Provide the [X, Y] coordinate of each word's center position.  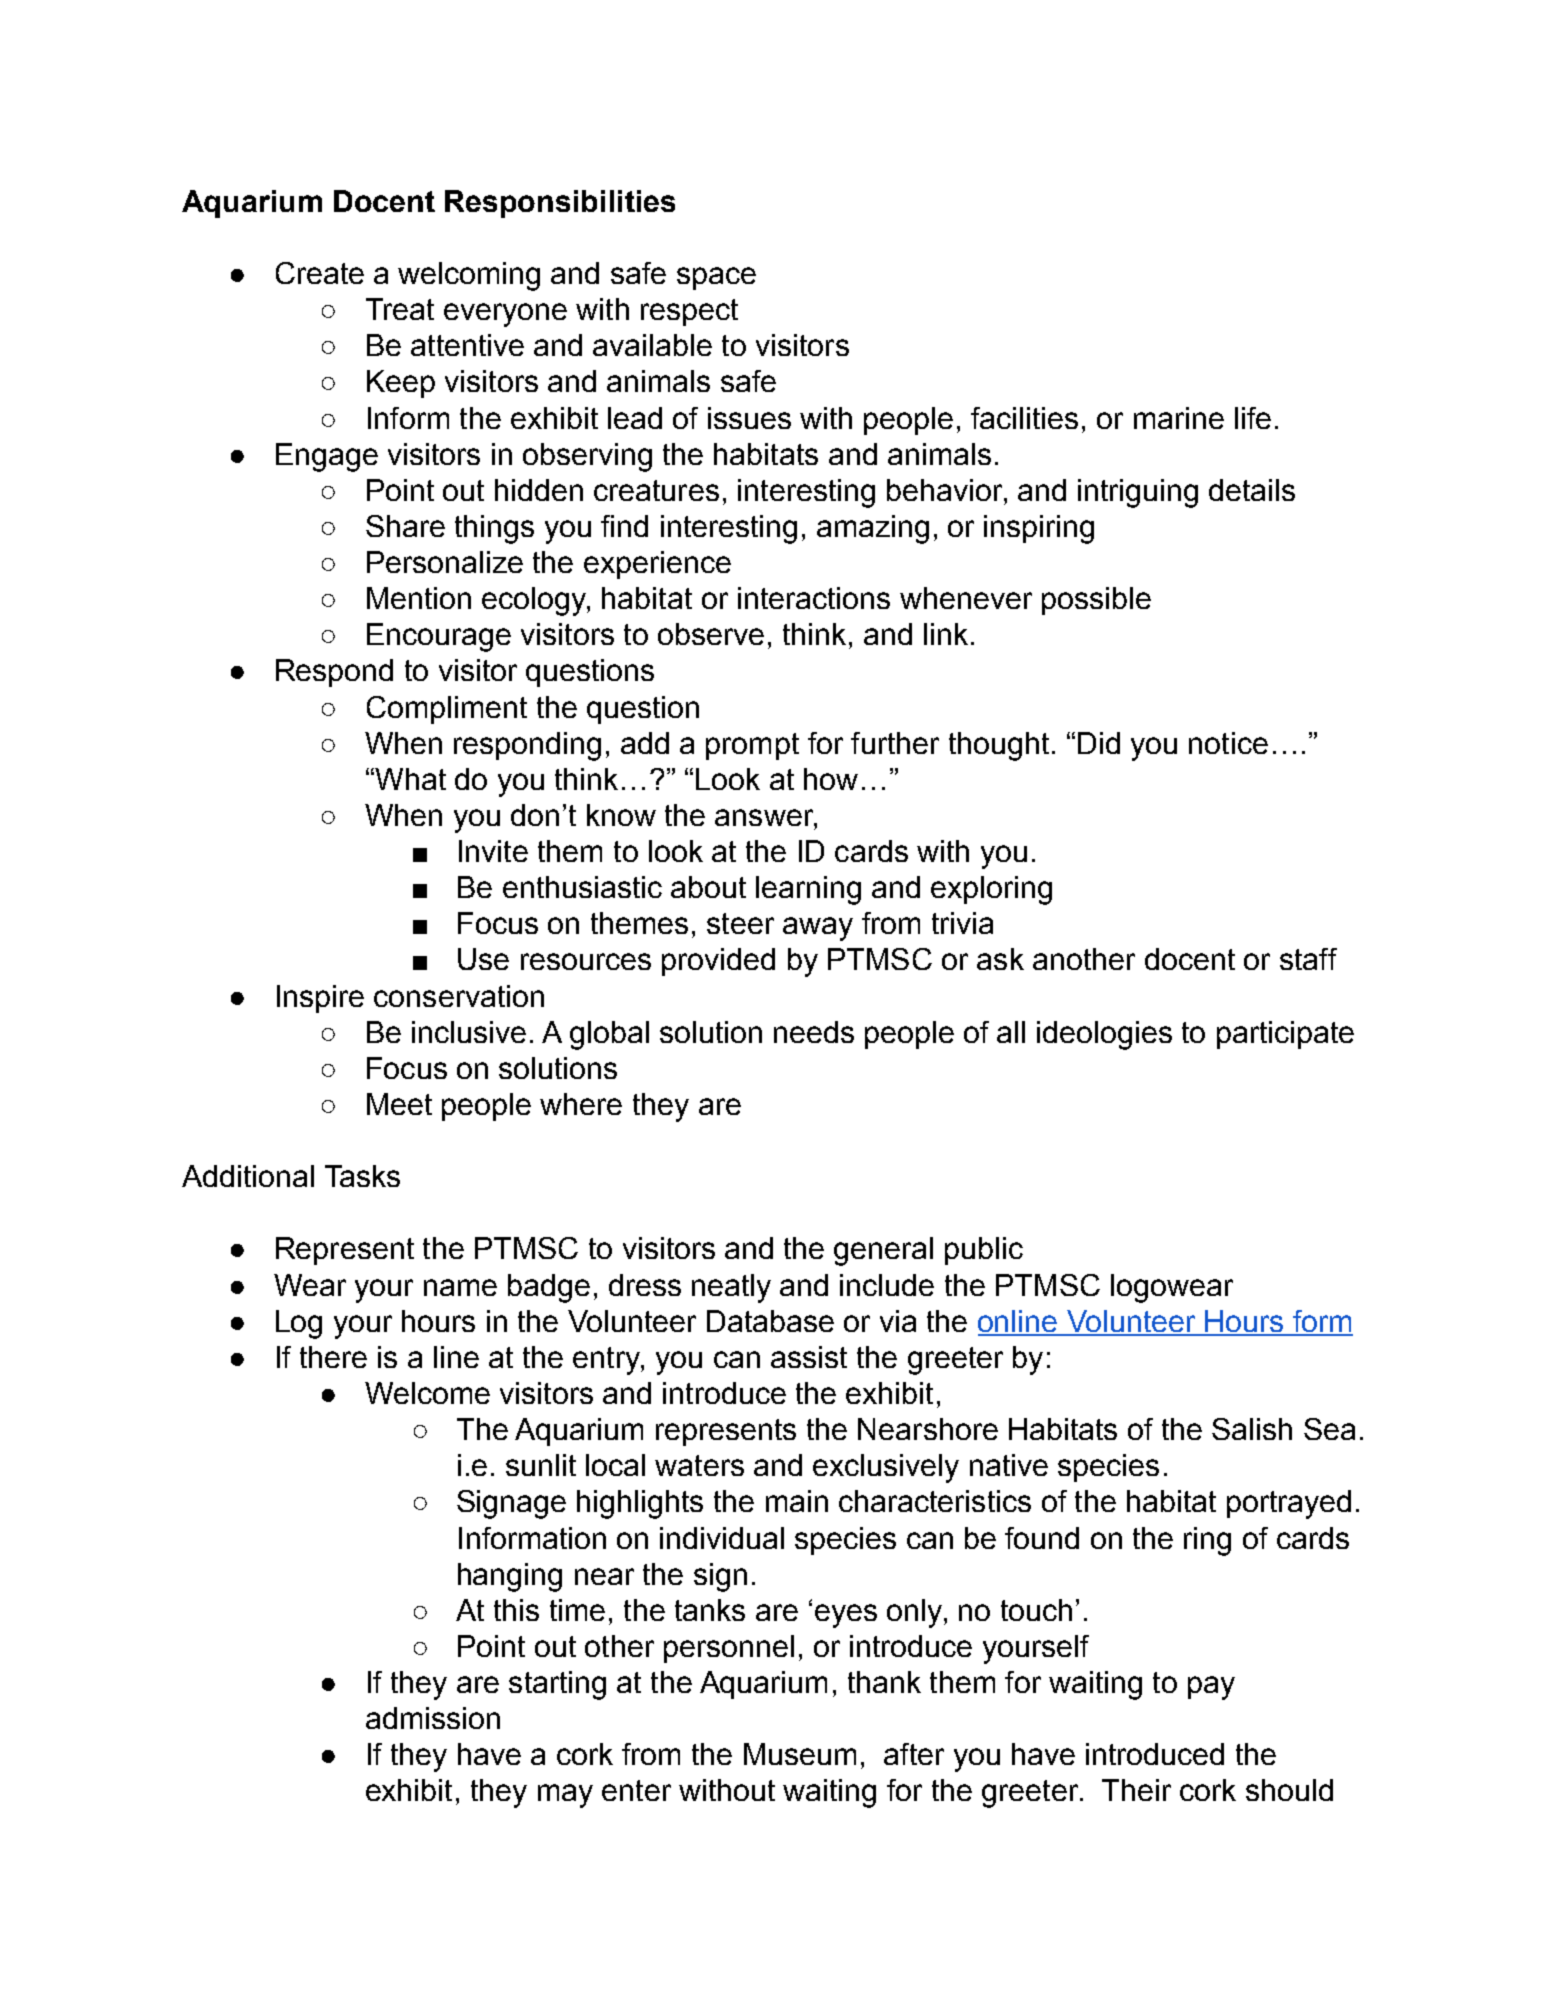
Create [320, 273]
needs [814, 1032]
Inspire [320, 999]
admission [433, 1718]
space [716, 278]
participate [1285, 1035]
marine [1179, 418]
